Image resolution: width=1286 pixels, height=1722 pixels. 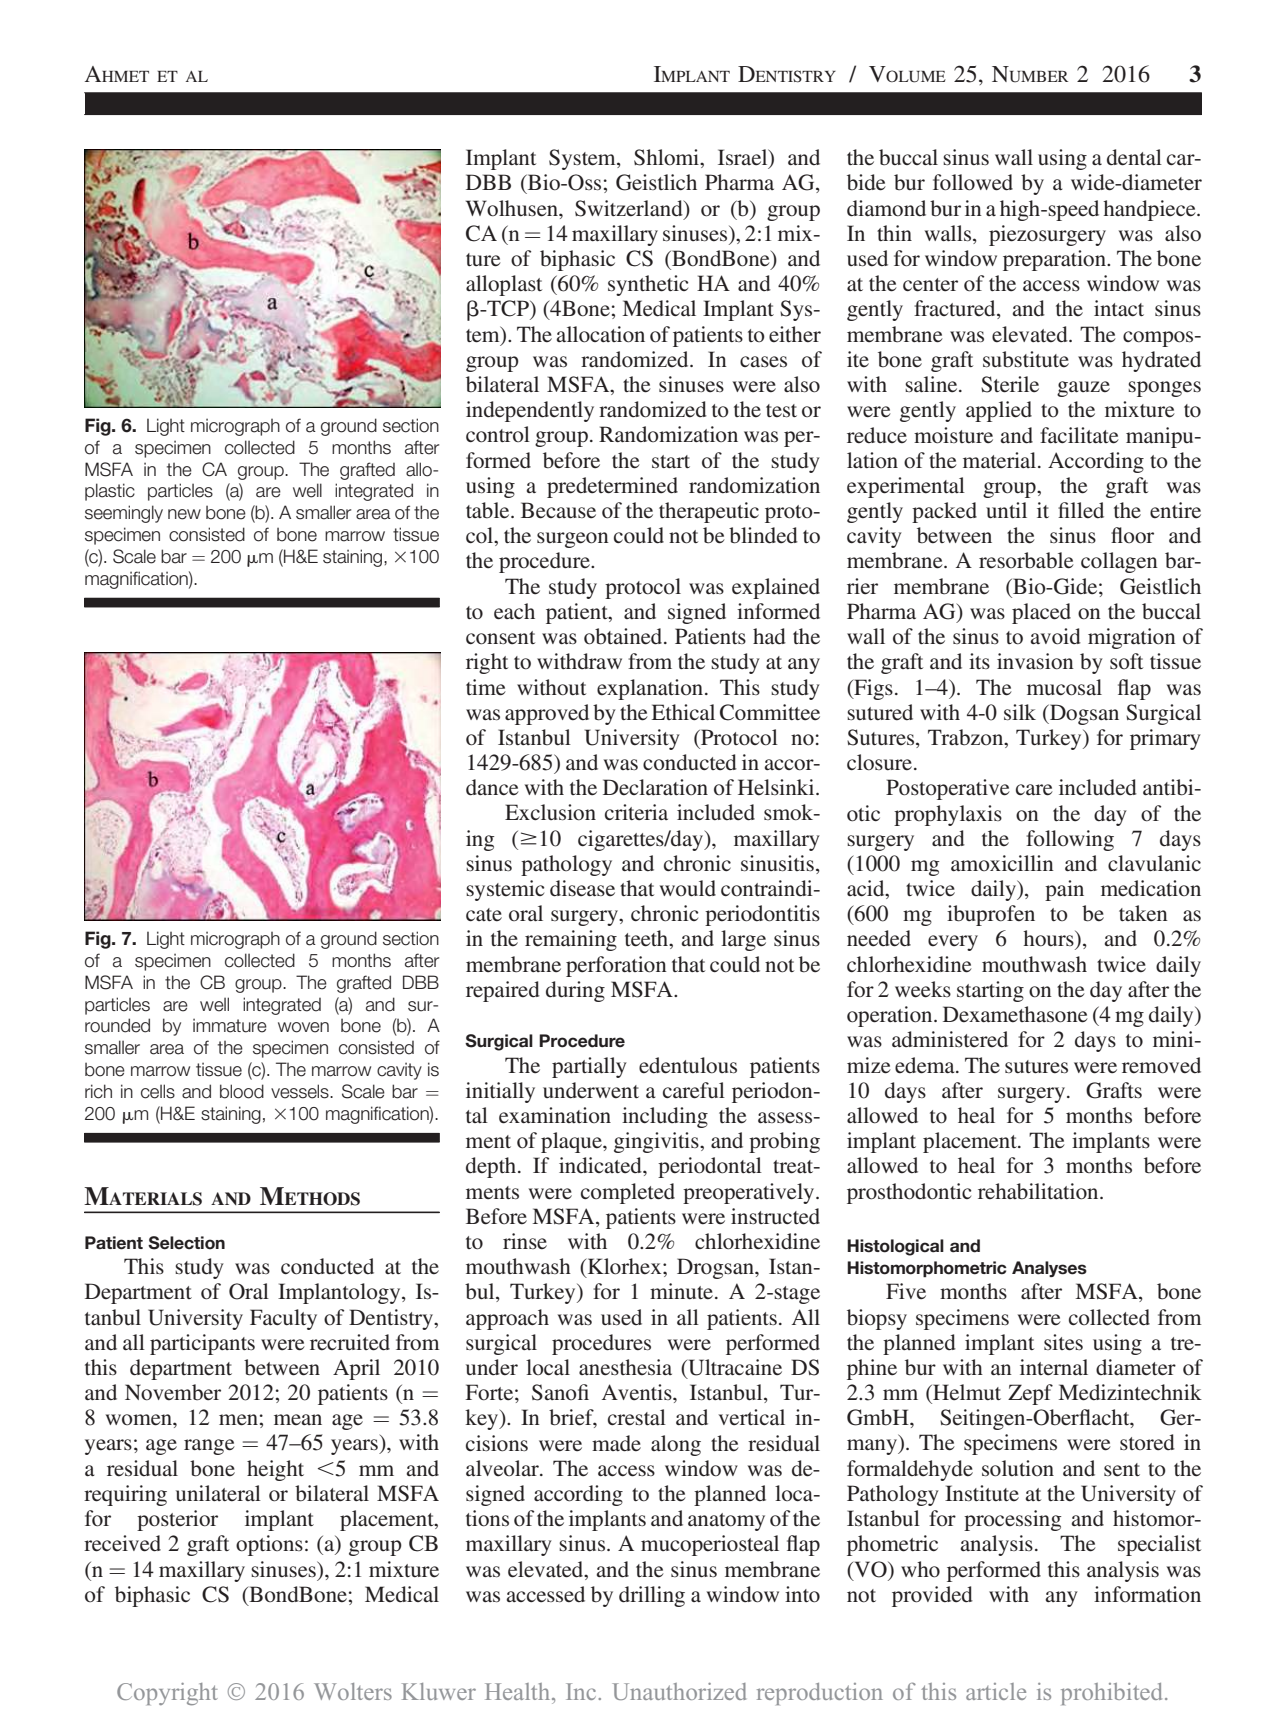 I want to click on followed, so click(x=973, y=182).
